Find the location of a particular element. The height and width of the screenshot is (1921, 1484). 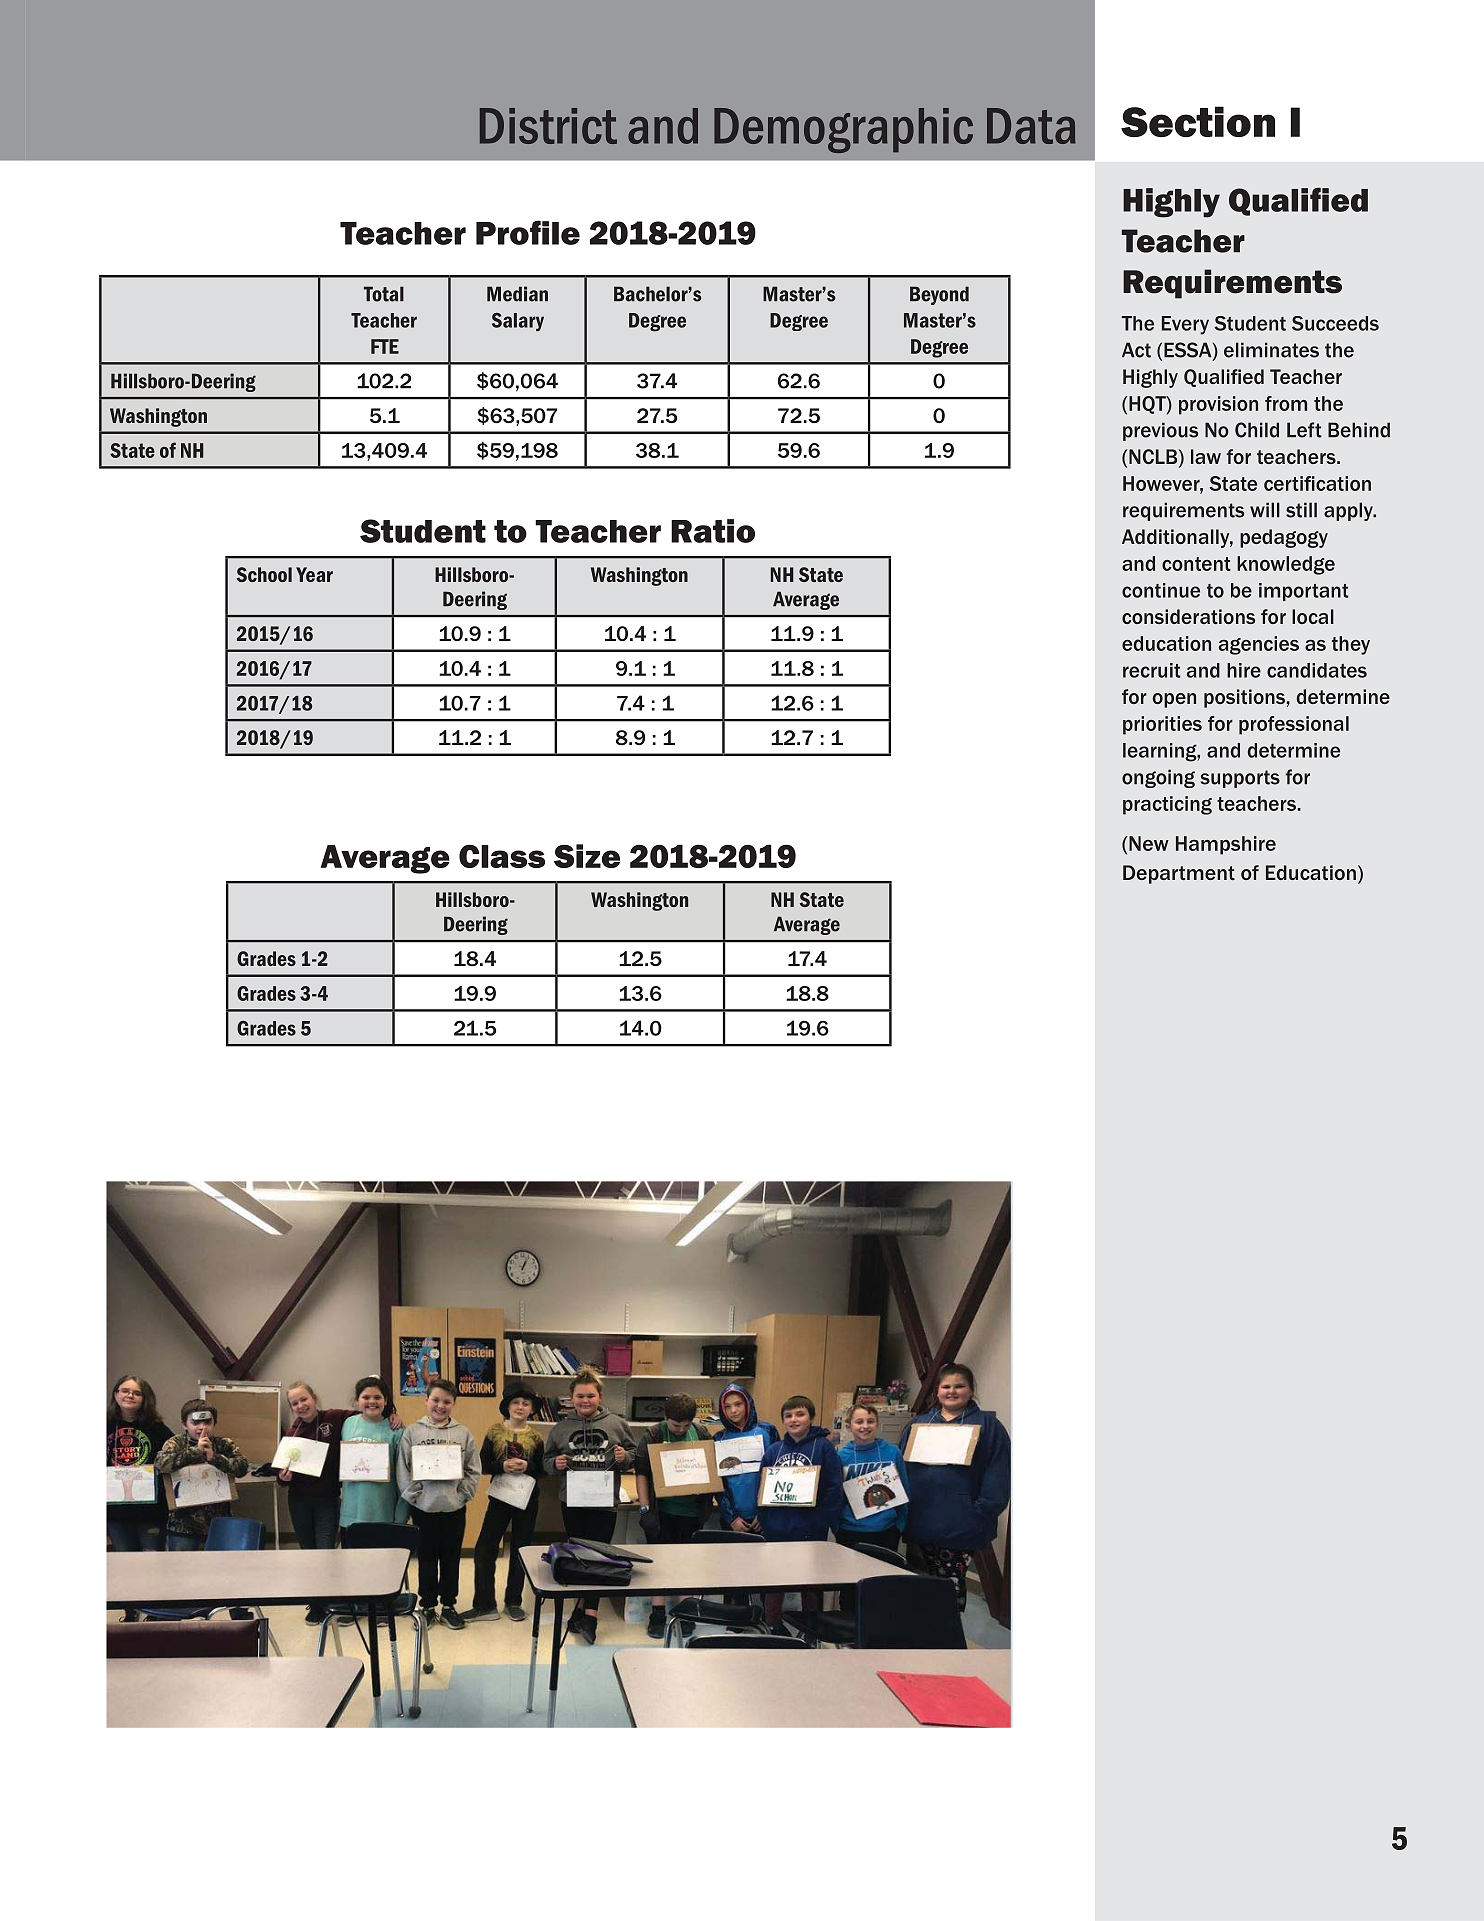

Demographic is located at coordinates (843, 130).
